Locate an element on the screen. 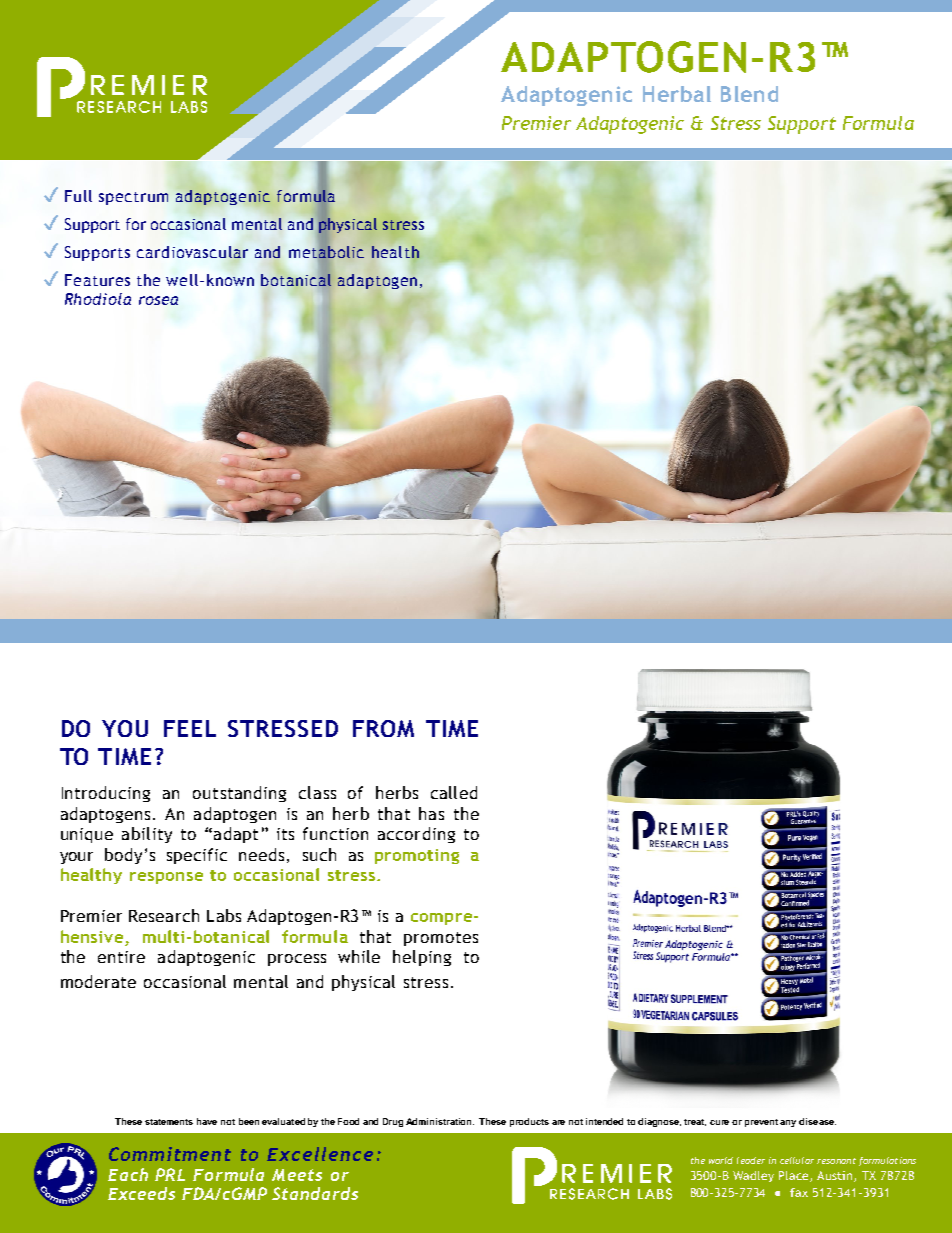  Administration is located at coordinates (440, 1121).
